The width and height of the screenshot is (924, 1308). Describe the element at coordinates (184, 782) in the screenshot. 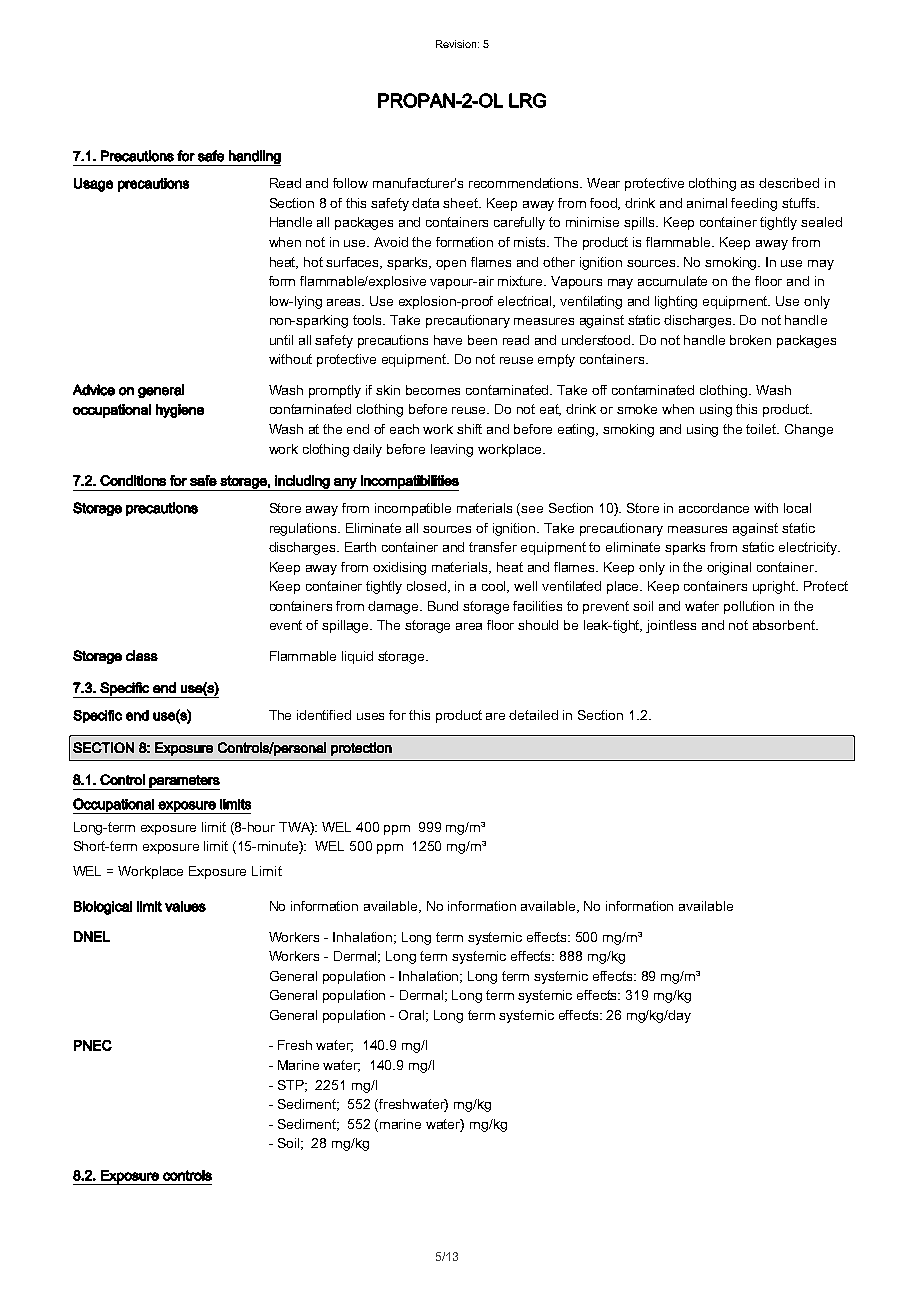

I see `parameters` at that location.
